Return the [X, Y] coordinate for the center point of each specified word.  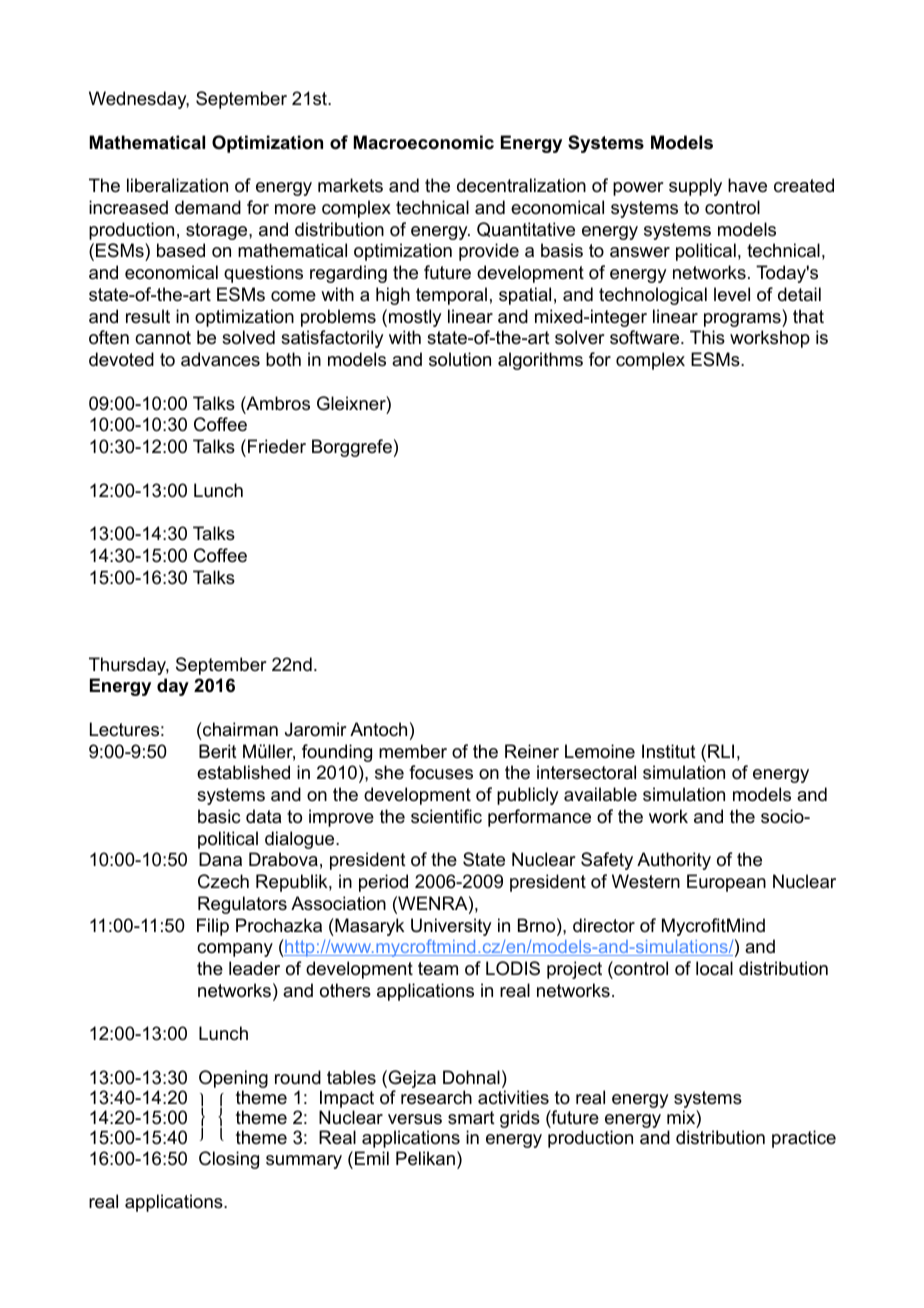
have [747, 185]
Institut [669, 751]
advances [220, 359]
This [707, 337]
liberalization [177, 185]
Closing [229, 1160]
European [726, 883]
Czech [223, 881]
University [451, 927]
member [413, 751]
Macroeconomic [424, 142]
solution [460, 359]
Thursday [129, 666]
